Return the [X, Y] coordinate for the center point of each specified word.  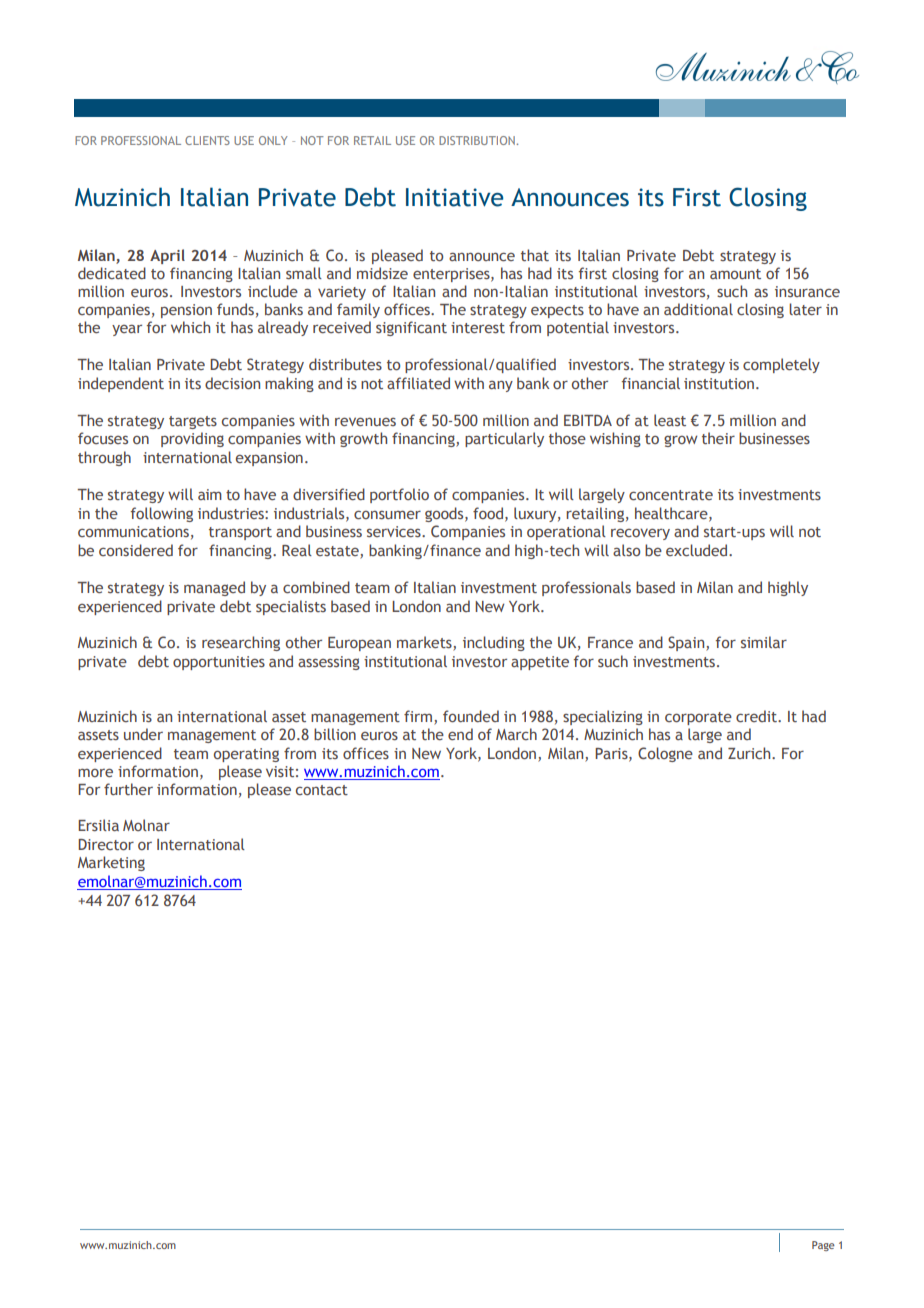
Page [823, 1246]
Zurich [750, 753]
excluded [698, 550]
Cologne [665, 754]
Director [106, 844]
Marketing [111, 863]
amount [735, 274]
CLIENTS [207, 140]
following [161, 514]
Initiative [454, 197]
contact [322, 790]
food [488, 513]
